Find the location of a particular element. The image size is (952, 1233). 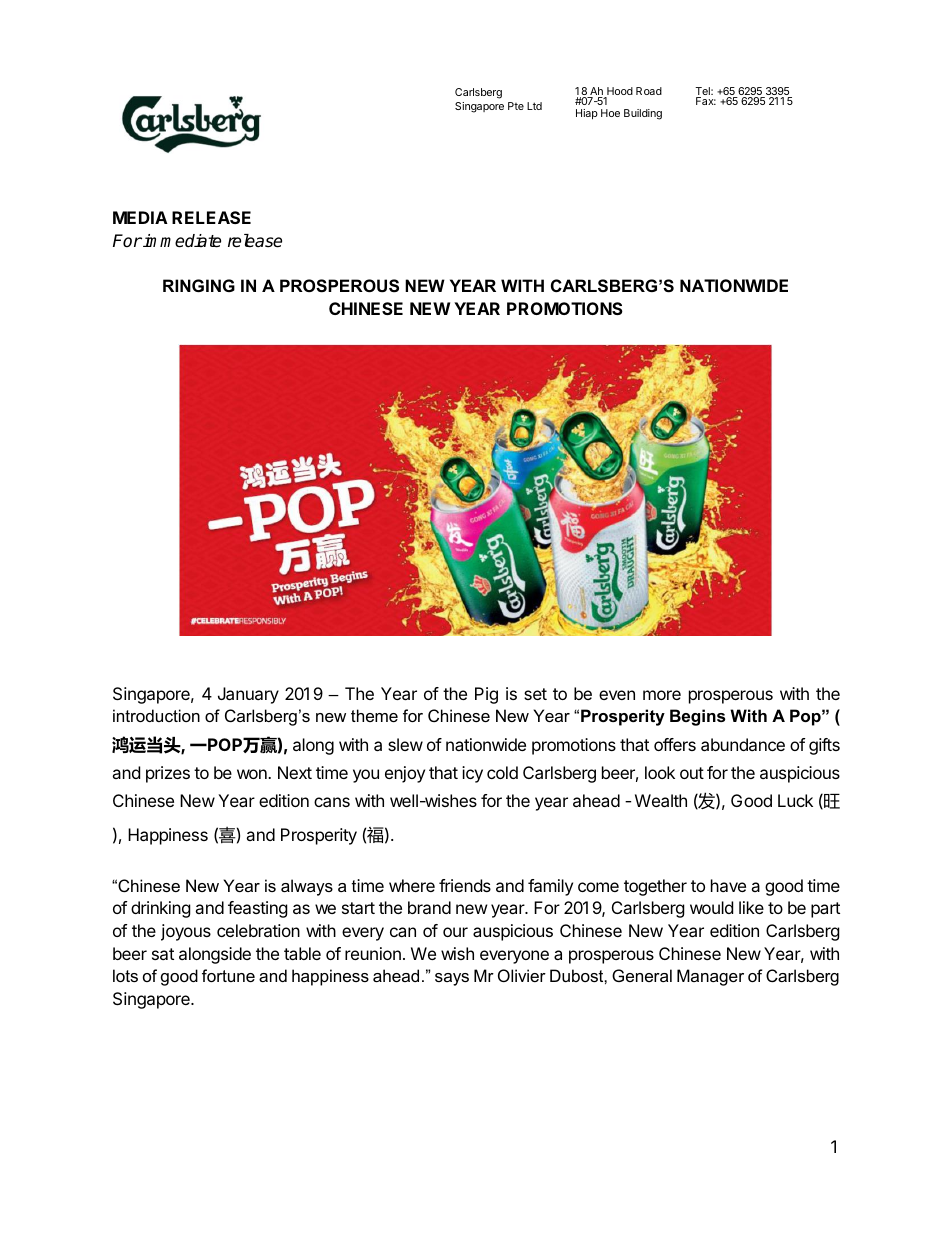

Building is located at coordinates (643, 114).
